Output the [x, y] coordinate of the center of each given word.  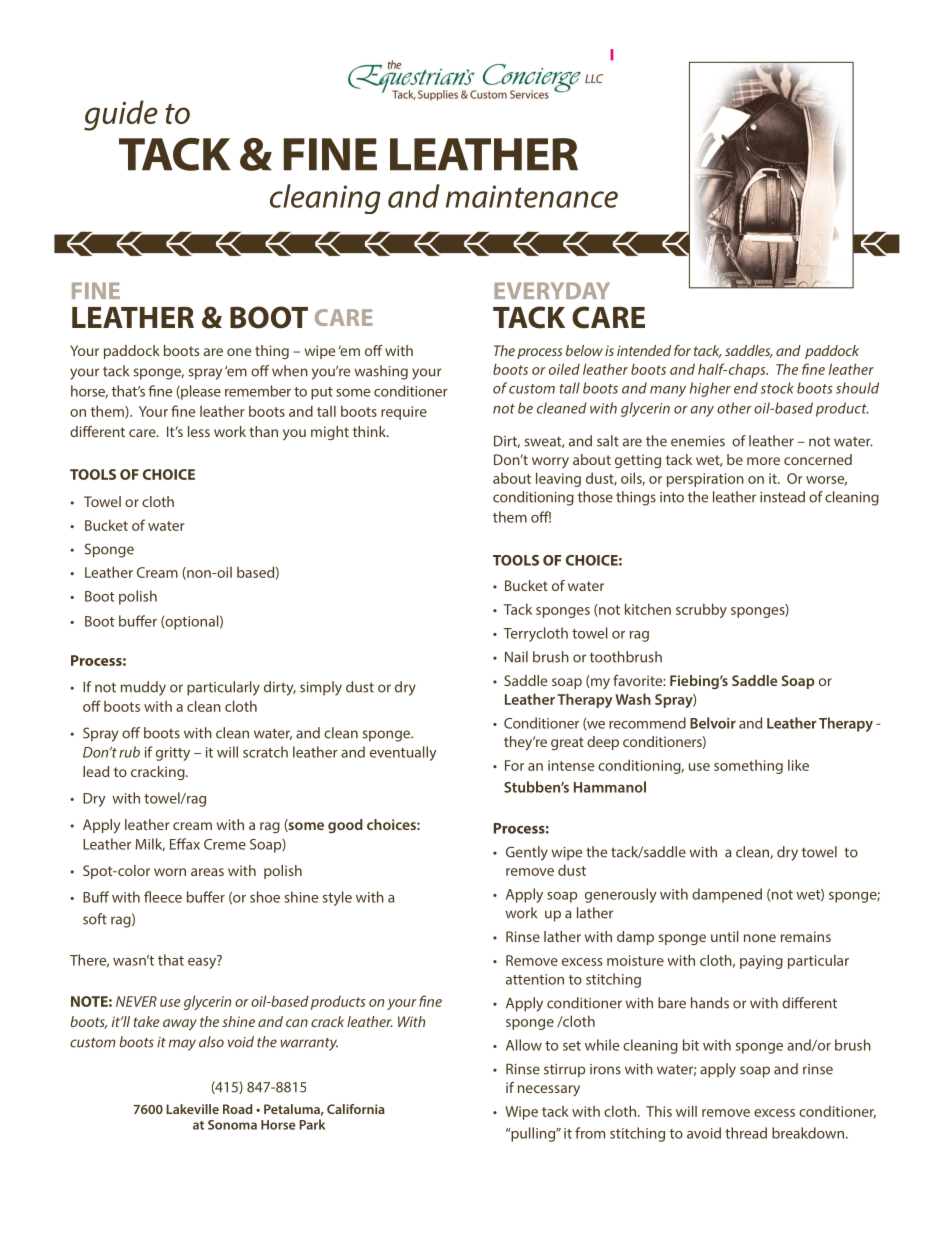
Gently [527, 853]
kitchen [648, 609]
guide [121, 115]
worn [170, 872]
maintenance [532, 196]
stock [777, 388]
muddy [143, 688]
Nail [516, 657]
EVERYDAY [552, 290]
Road [238, 1109]
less [199, 431]
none [760, 938]
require [404, 413]
